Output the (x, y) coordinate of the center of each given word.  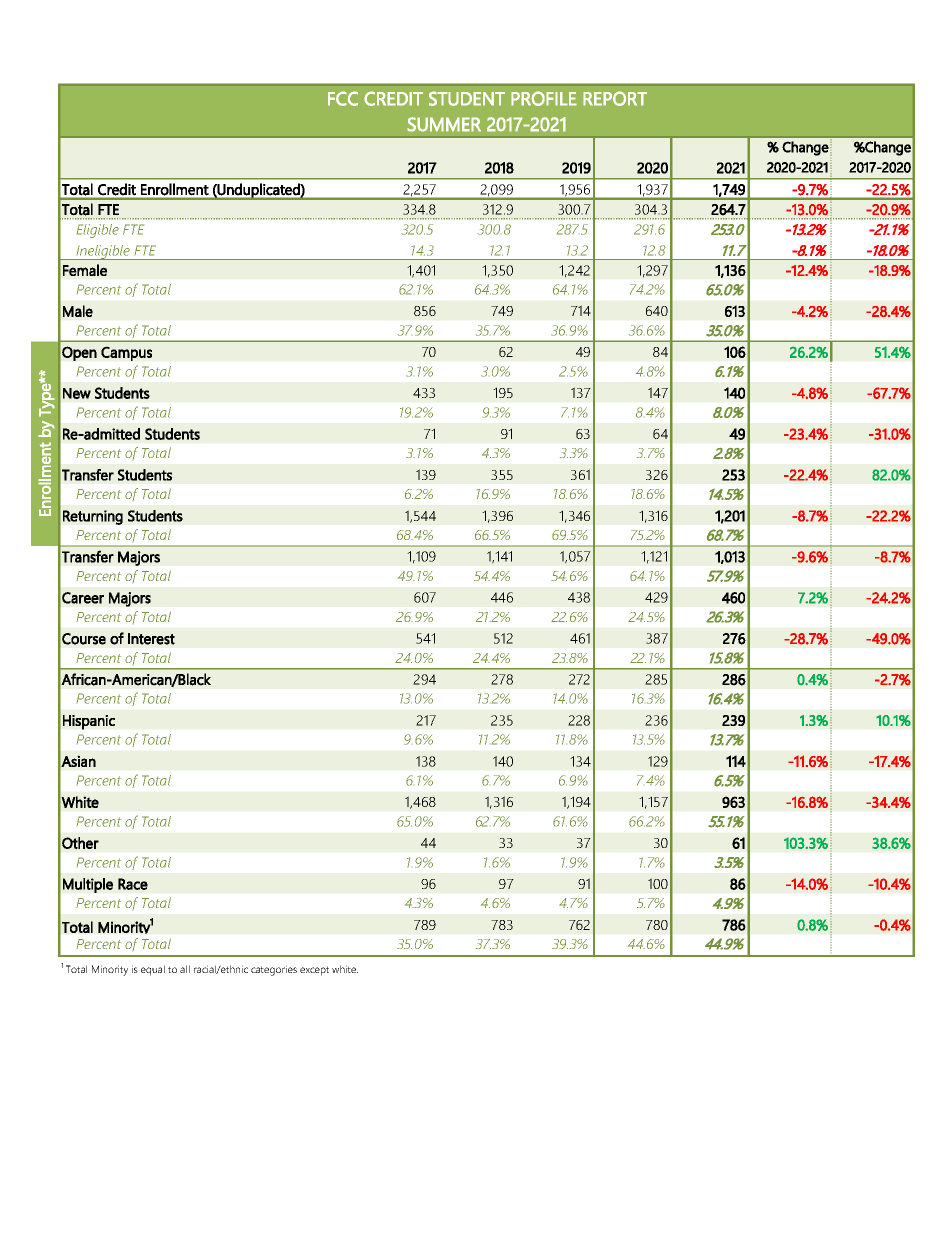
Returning (93, 517)
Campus (126, 353)
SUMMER (444, 124)
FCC (343, 98)
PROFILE (544, 98)
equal (153, 970)
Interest (151, 639)
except (314, 971)
